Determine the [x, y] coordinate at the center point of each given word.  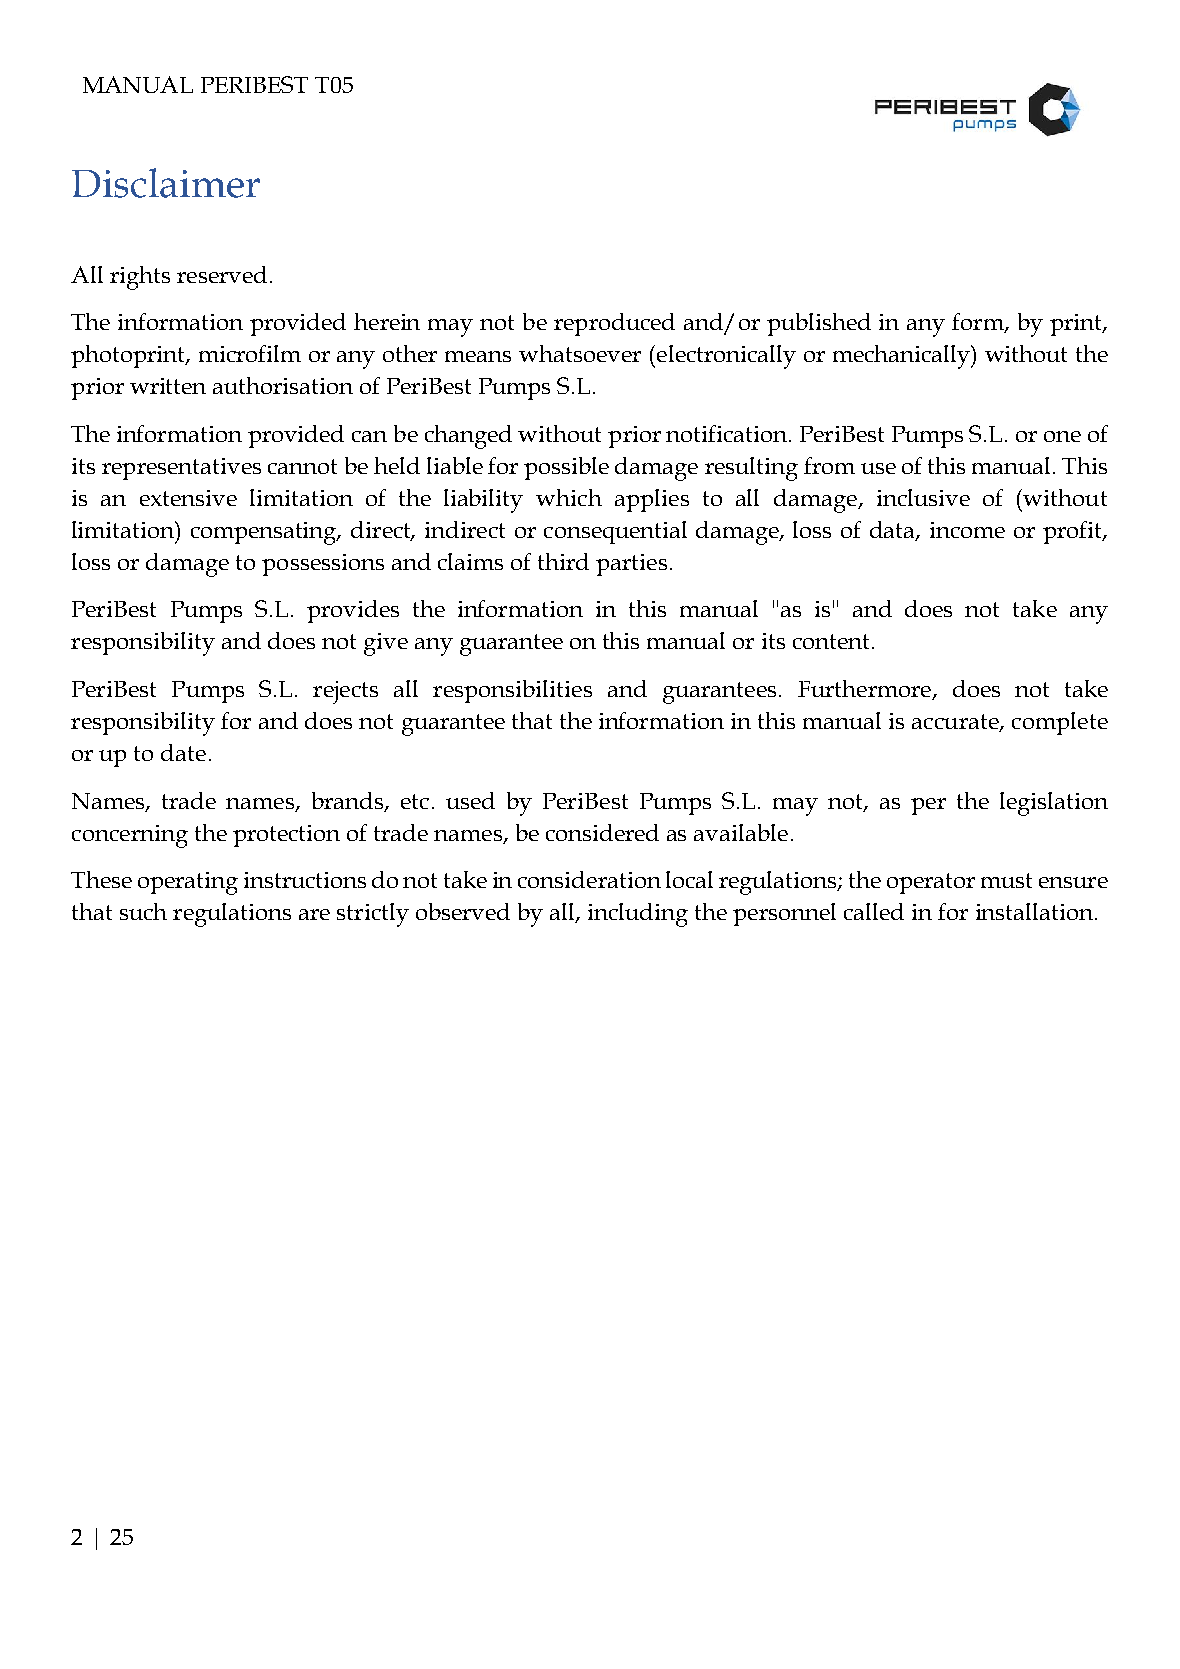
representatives [181, 469]
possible [566, 468]
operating [188, 883]
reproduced [614, 324]
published [819, 324]
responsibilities [512, 691]
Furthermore [866, 690]
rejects [345, 692]
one [1062, 436]
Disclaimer [166, 183]
